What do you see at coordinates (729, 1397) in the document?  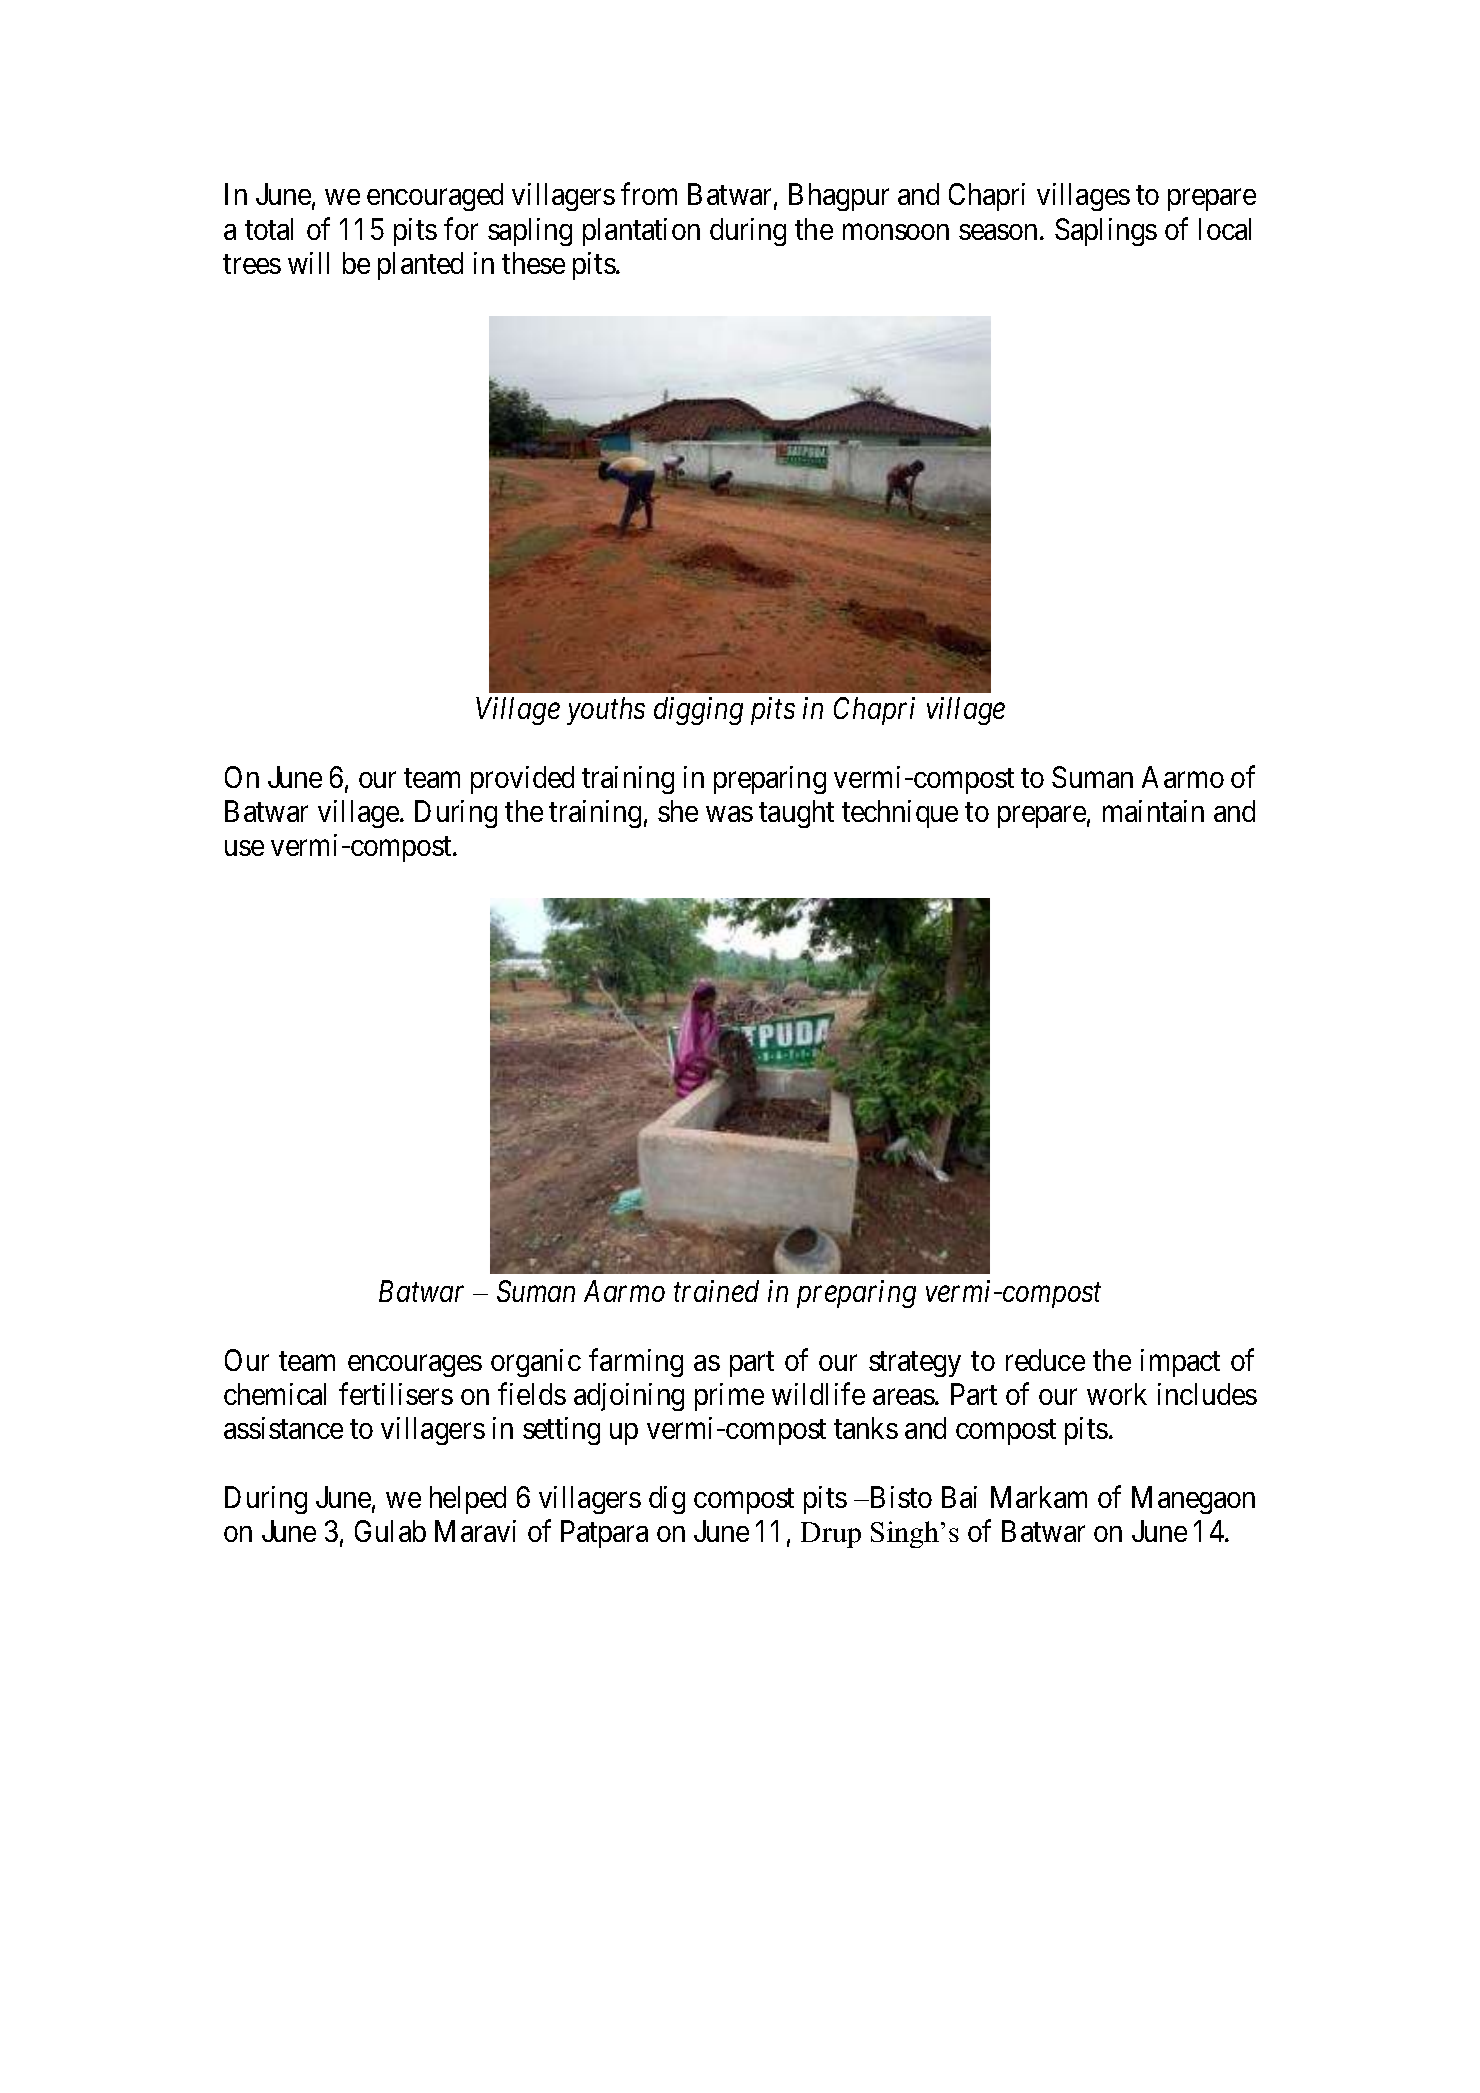 I see `prime` at bounding box center [729, 1397].
